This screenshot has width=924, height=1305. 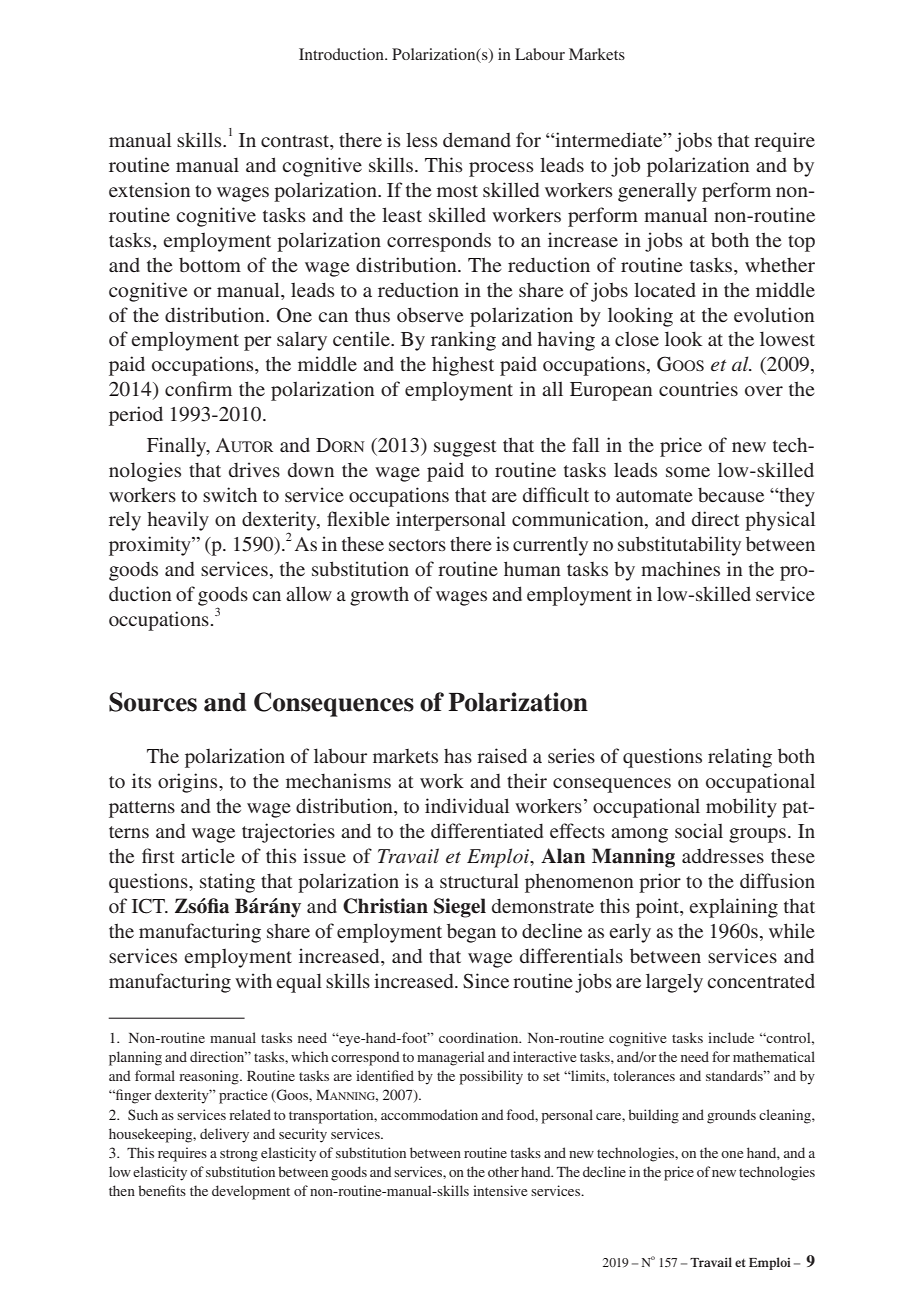 I want to click on most, so click(x=457, y=191).
